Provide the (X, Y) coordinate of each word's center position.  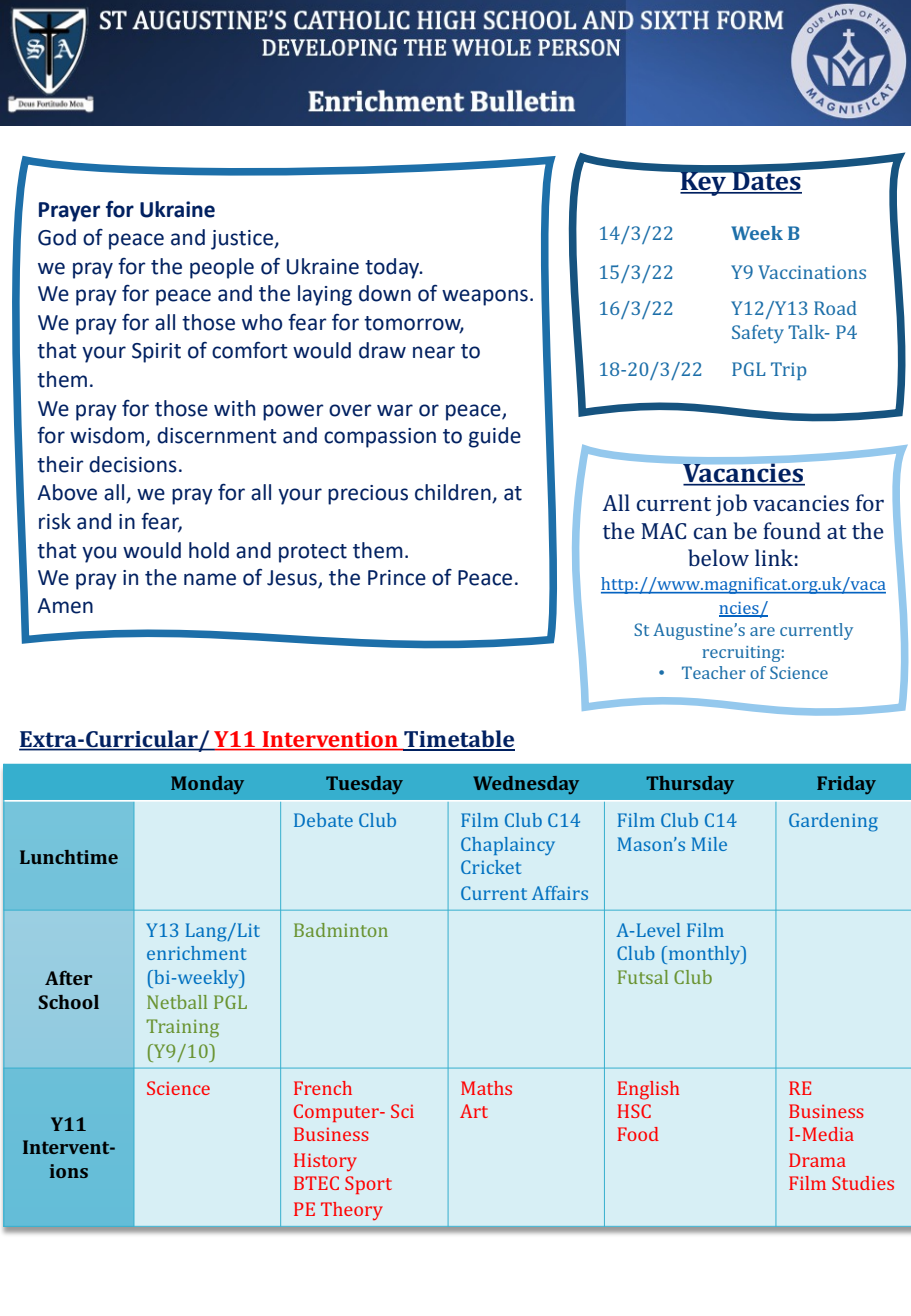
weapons (485, 297)
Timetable (458, 740)
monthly (704, 955)
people (222, 268)
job (731, 505)
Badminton (341, 930)
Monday (207, 785)
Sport (368, 1185)
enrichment (196, 953)
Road (835, 308)
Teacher (714, 672)
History (325, 1162)
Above (67, 492)
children (454, 493)
